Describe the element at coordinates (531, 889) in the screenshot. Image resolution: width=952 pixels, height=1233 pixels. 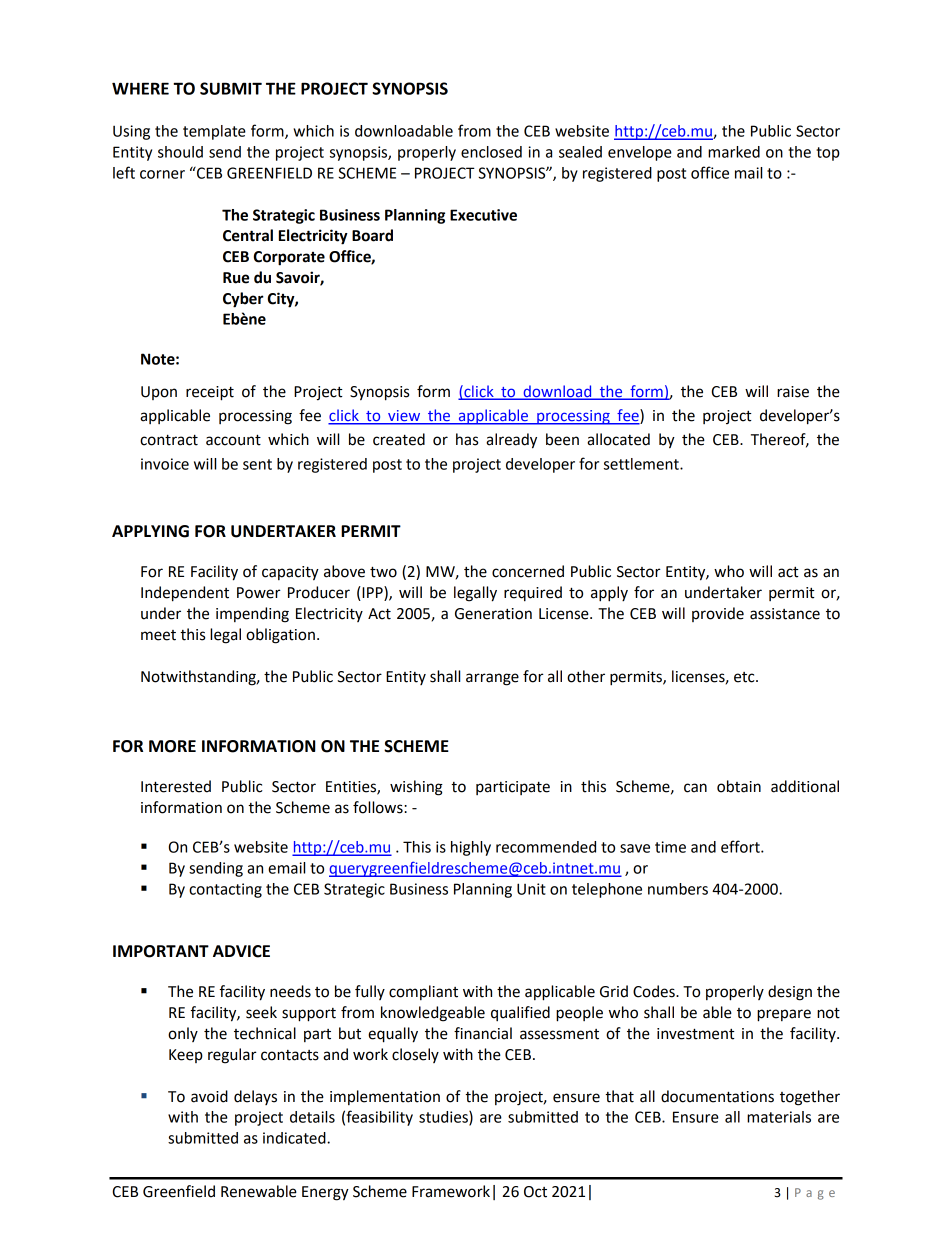
I see `Unit` at that location.
